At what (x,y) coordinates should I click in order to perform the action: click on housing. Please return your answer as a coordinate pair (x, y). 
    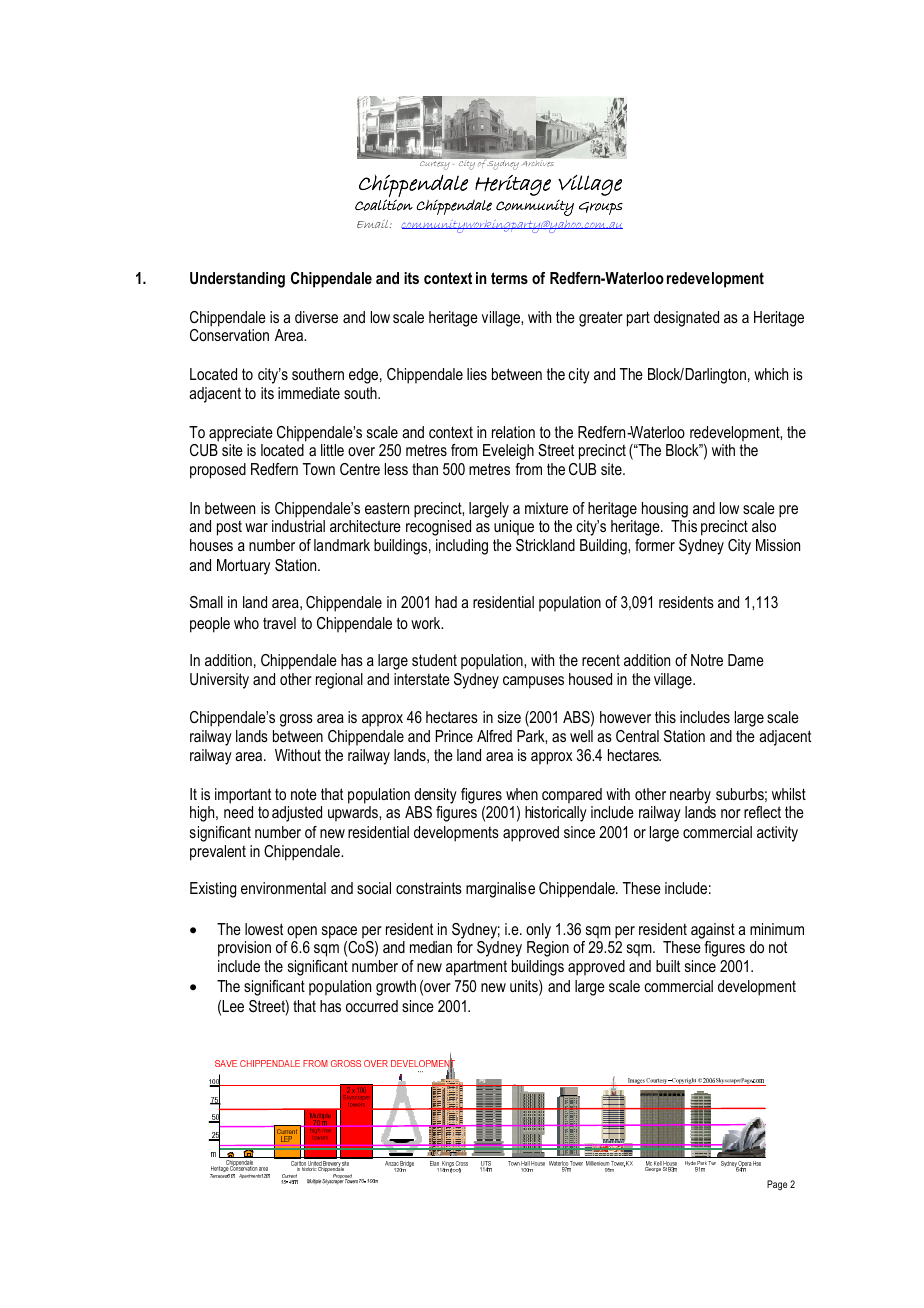
    Looking at the image, I should click on (665, 510).
